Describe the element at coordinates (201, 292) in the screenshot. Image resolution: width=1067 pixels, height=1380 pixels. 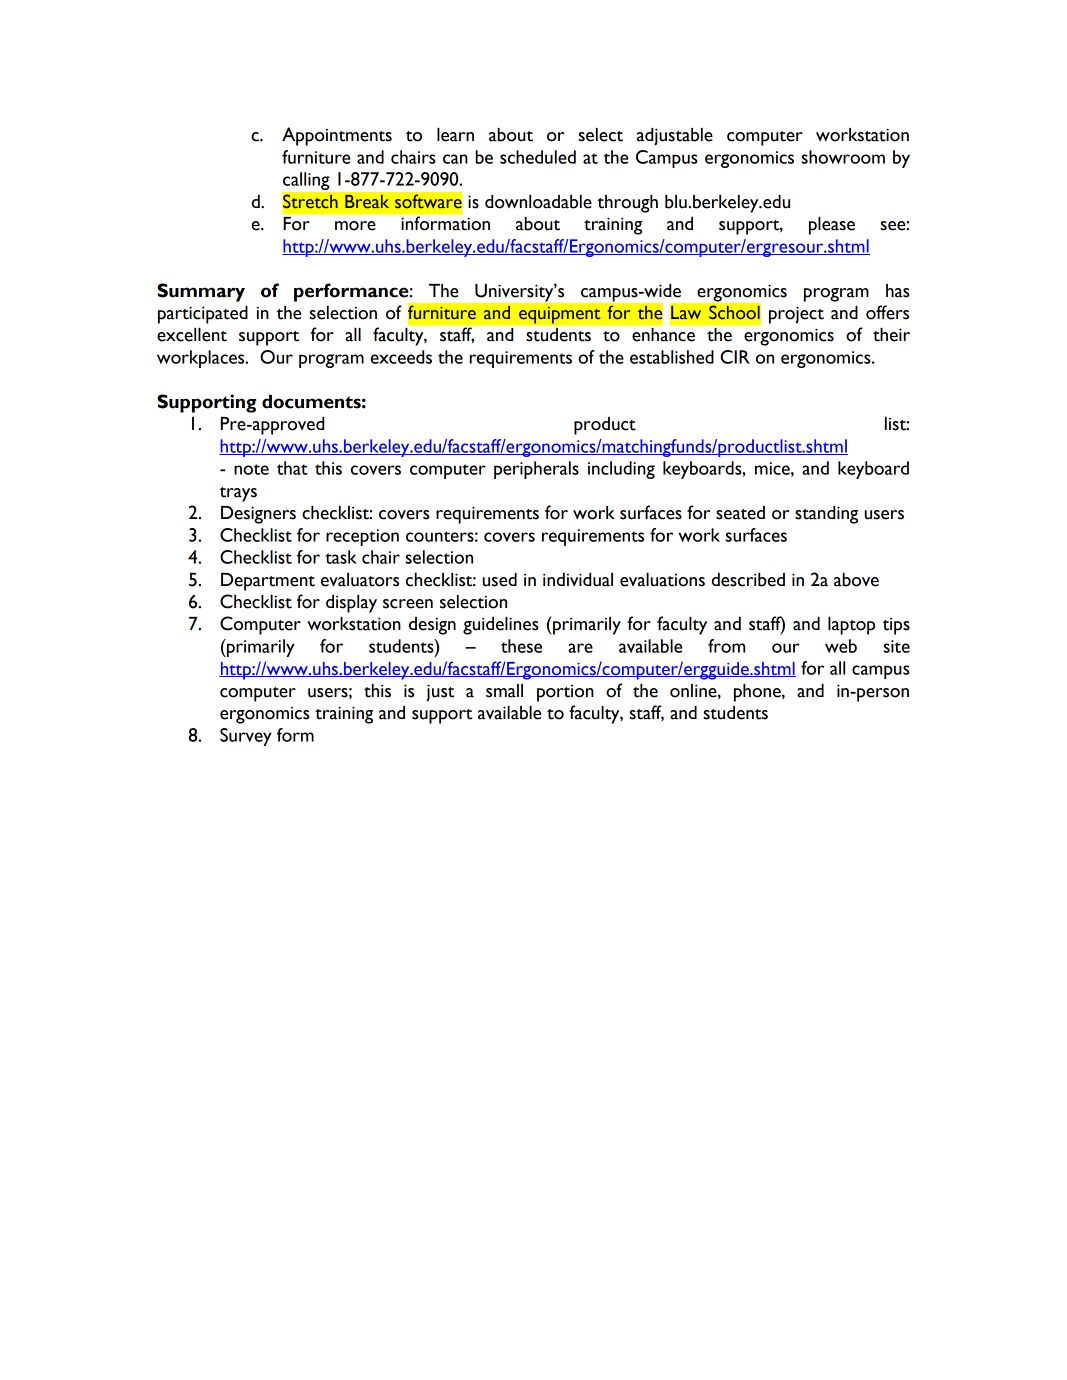
I see `Summary` at that location.
